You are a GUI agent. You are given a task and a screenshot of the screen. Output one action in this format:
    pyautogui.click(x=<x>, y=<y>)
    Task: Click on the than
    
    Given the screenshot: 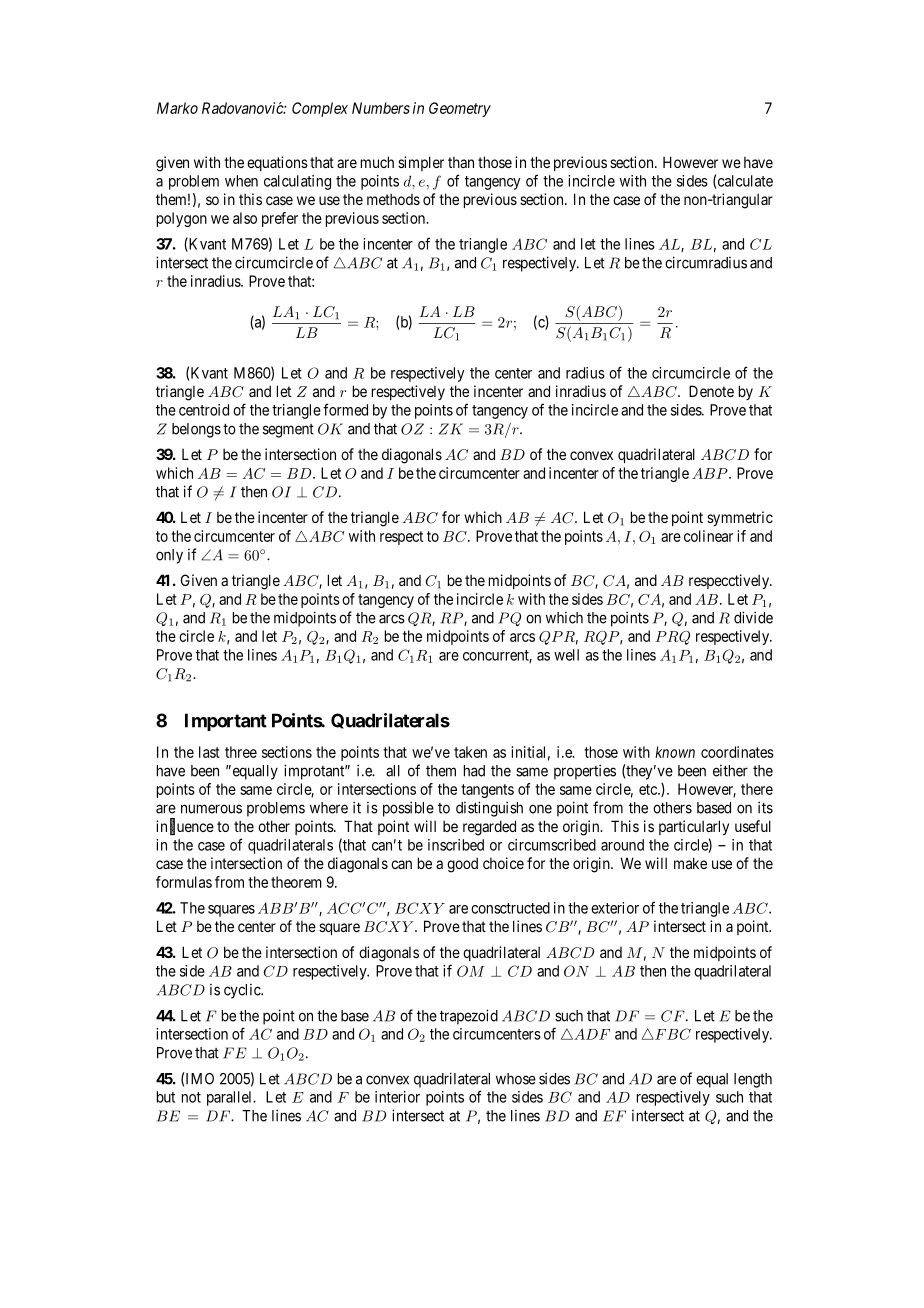 What is the action you would take?
    pyautogui.click(x=461, y=162)
